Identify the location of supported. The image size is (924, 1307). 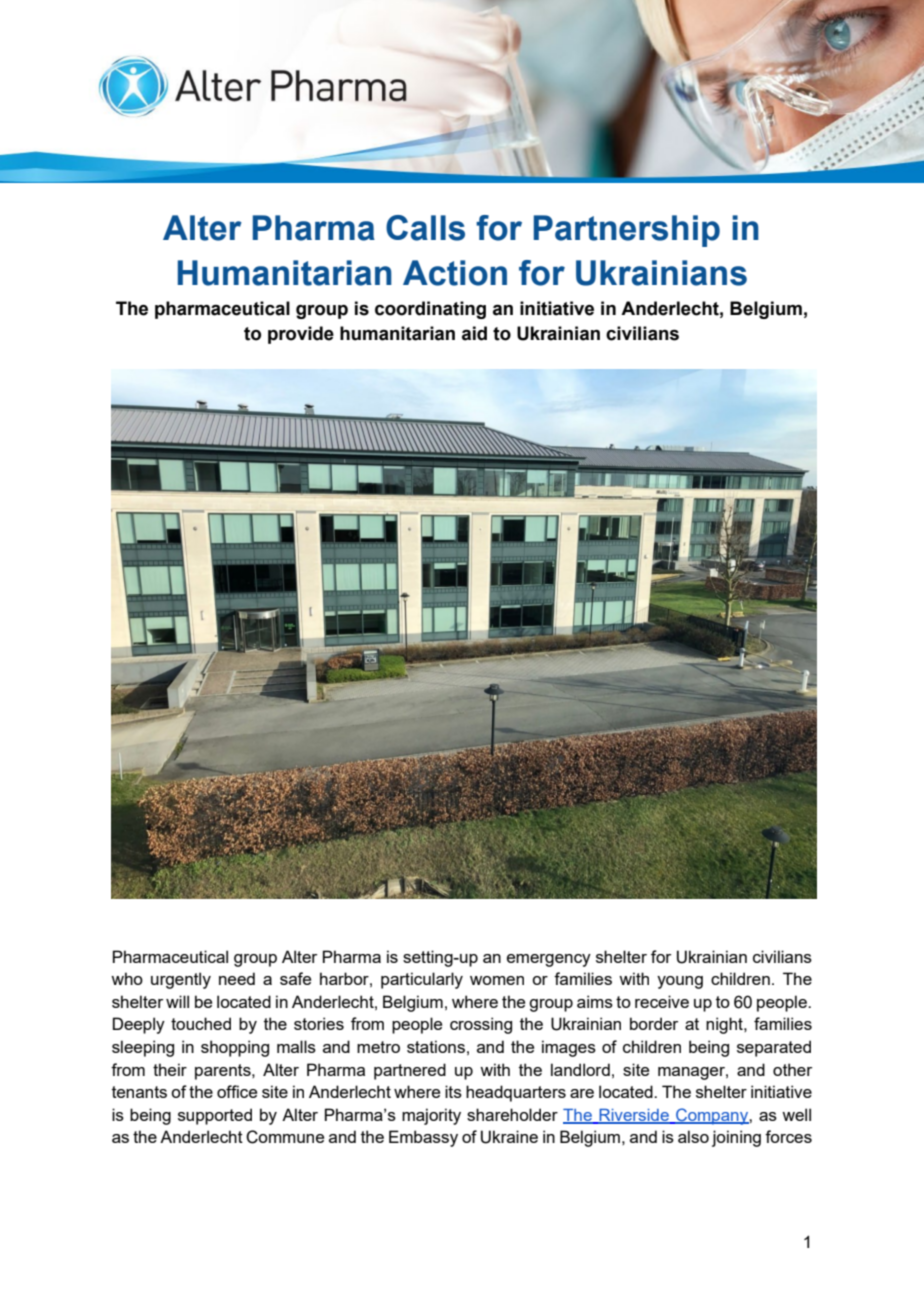
(215, 1116).
